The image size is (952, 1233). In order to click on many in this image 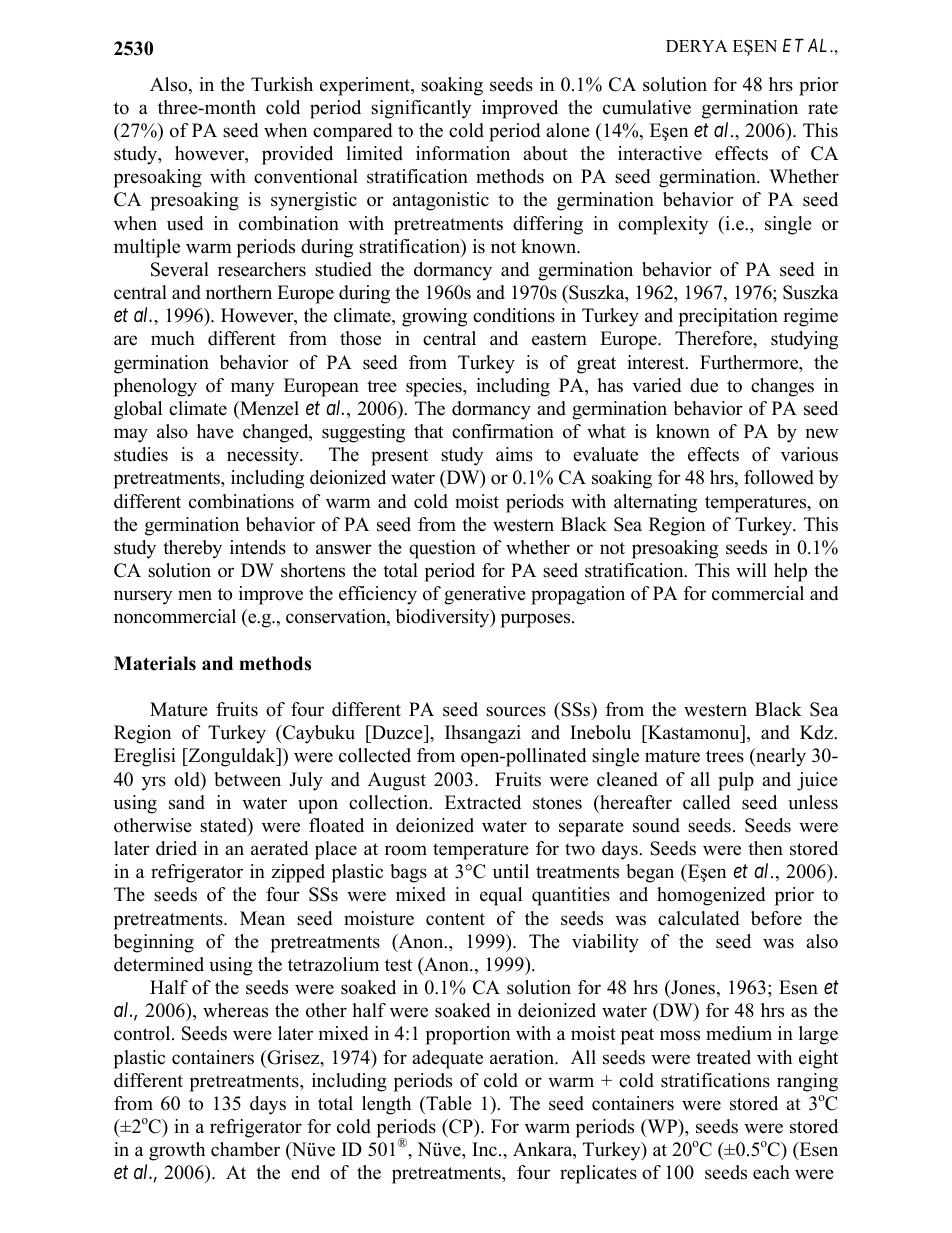, I will do `click(252, 389)`.
